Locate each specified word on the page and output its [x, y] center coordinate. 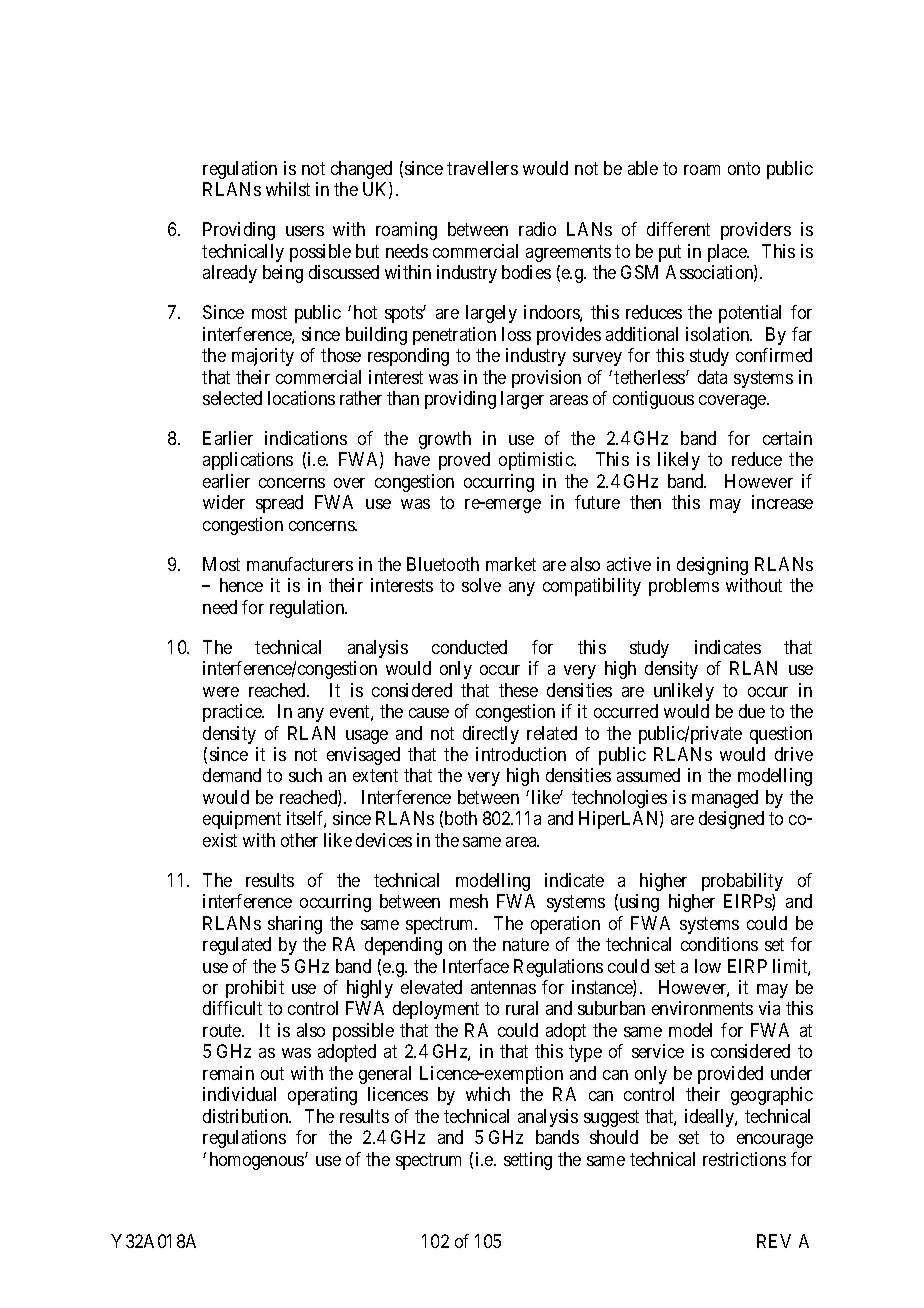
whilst [288, 189]
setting [528, 1161]
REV [774, 1241]
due [752, 711]
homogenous [258, 1161]
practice [233, 713]
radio [537, 229]
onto [744, 168]
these [518, 690]
